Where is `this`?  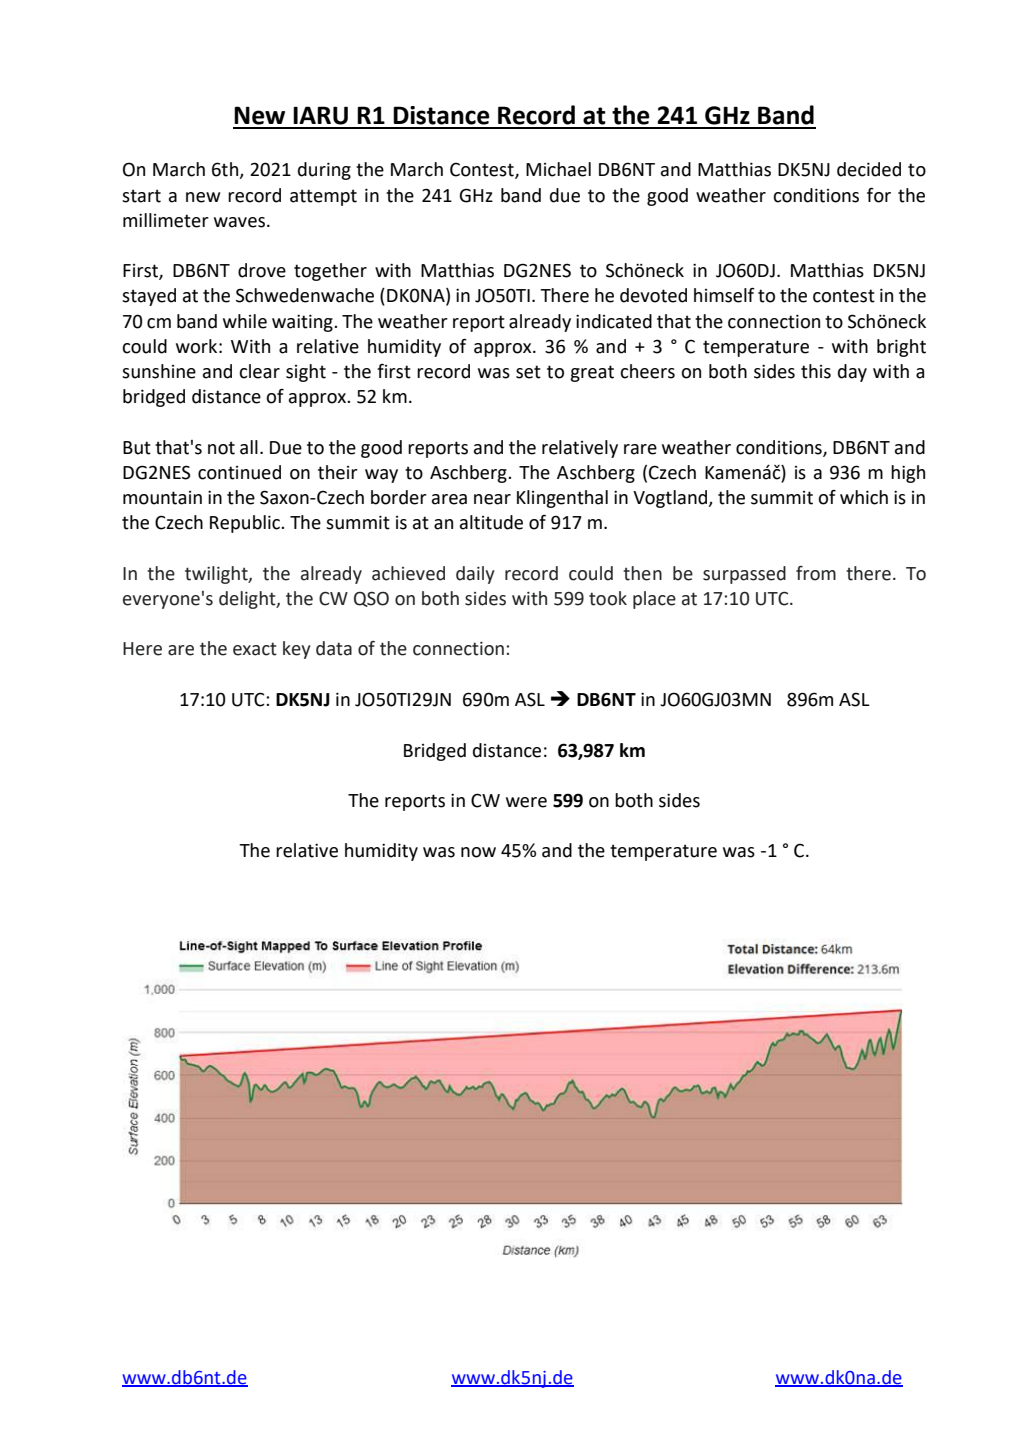 this is located at coordinates (816, 371).
